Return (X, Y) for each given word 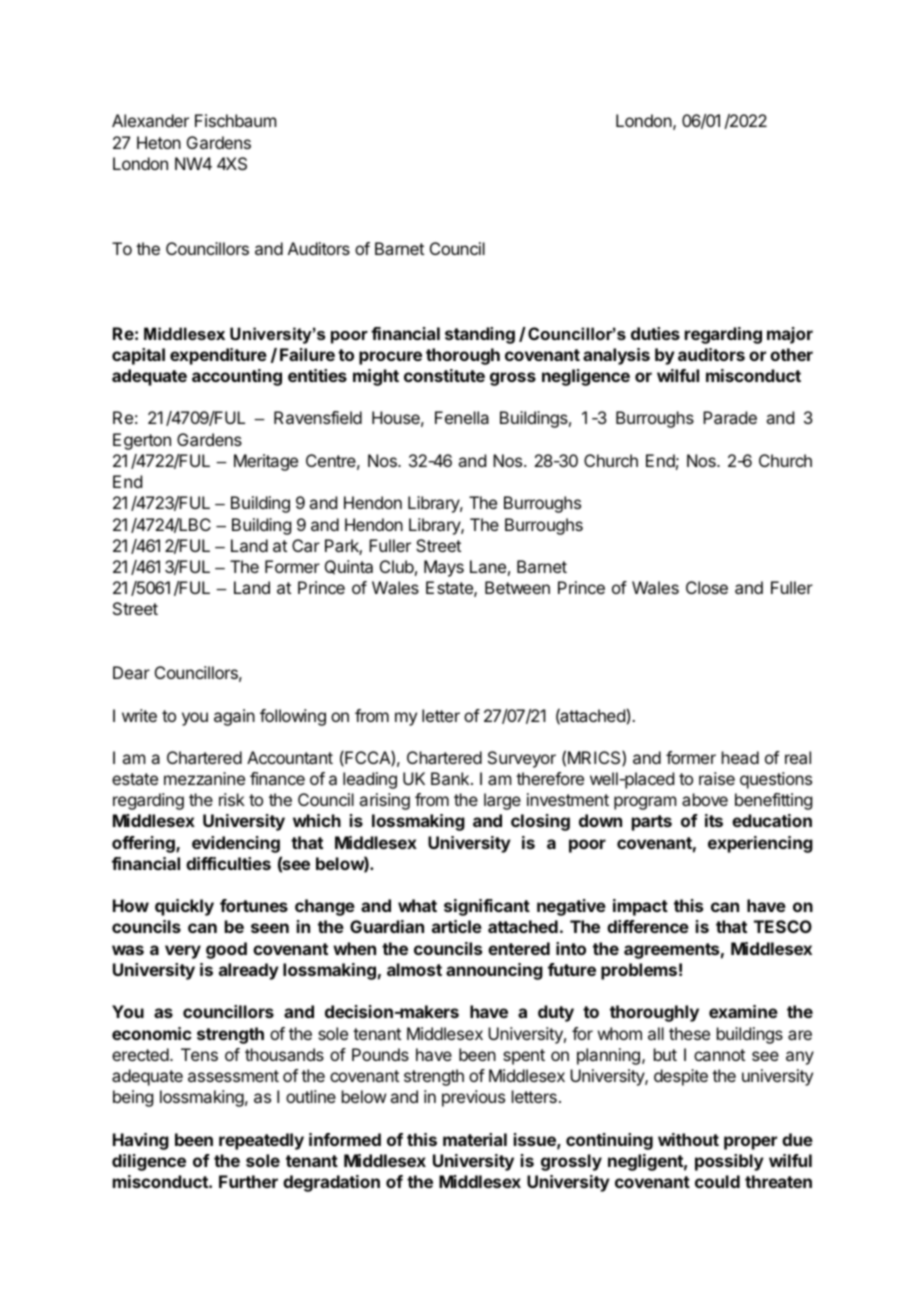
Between (517, 587)
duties (655, 333)
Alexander (150, 120)
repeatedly (261, 1141)
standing (480, 335)
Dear (131, 672)
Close (707, 587)
